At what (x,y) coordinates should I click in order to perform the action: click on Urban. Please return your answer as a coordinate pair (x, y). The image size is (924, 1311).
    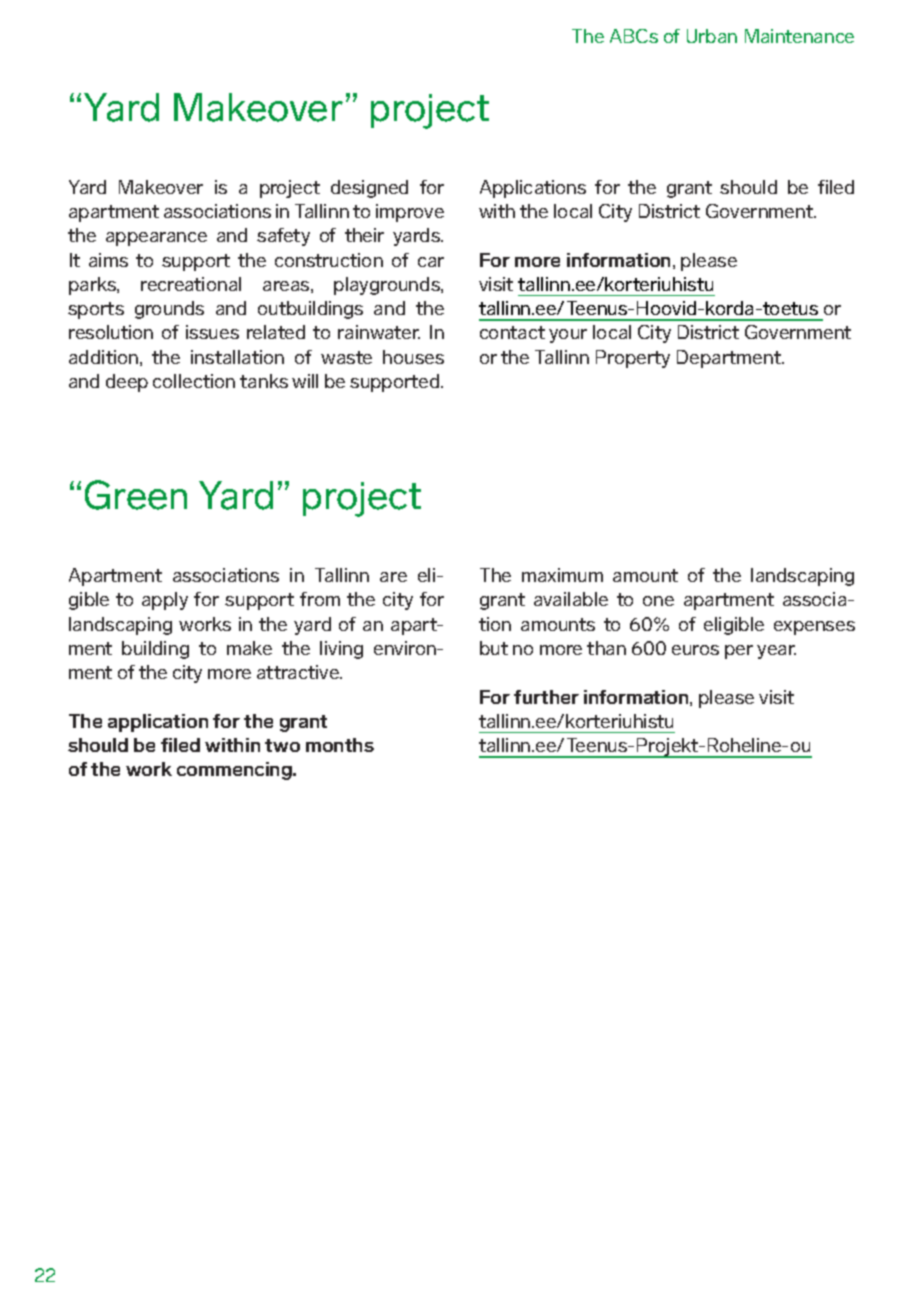
    Looking at the image, I should click on (712, 36).
